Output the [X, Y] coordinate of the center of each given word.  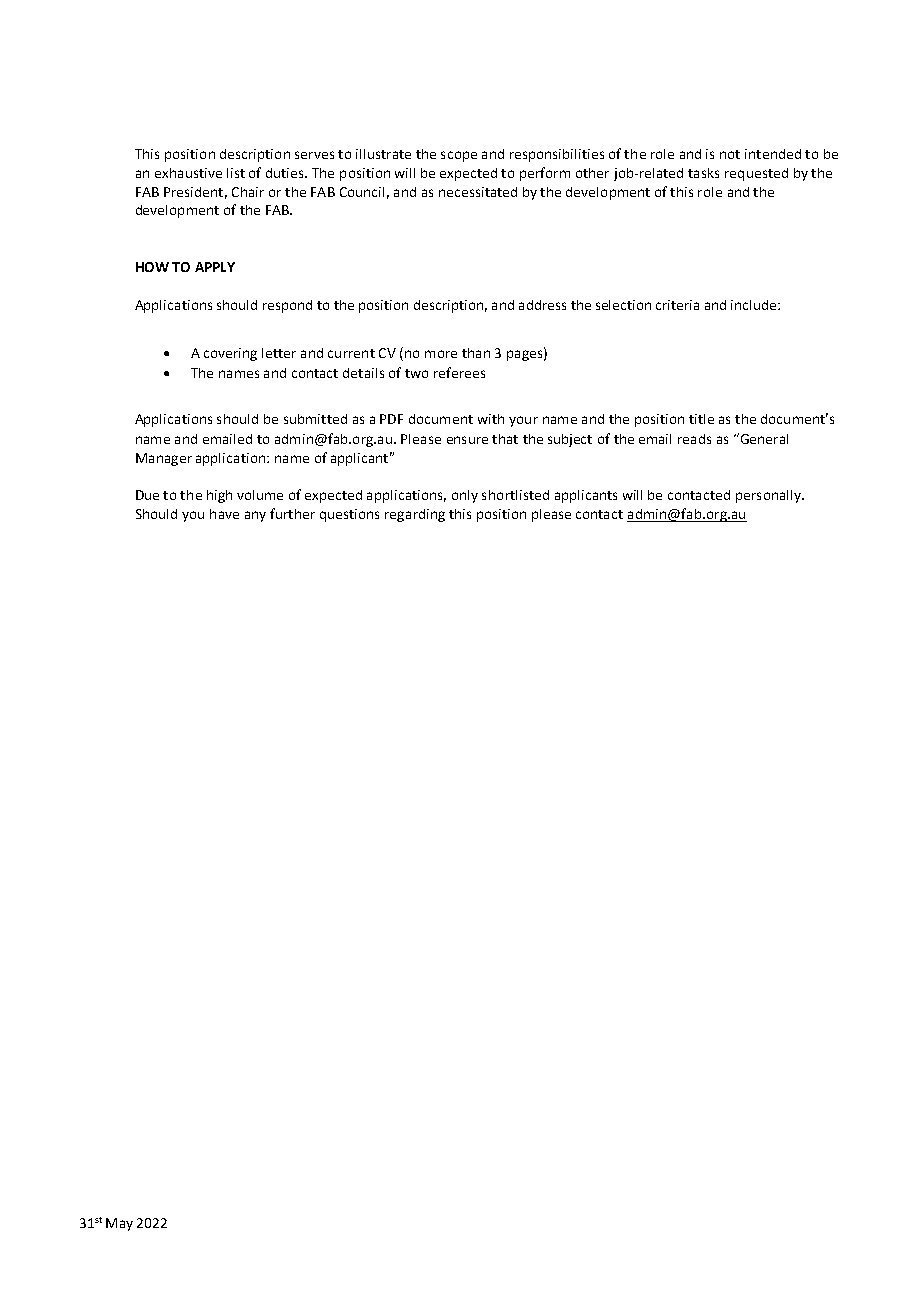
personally [769, 496]
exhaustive [188, 173]
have [224, 514]
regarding [415, 515]
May [119, 1224]
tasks [703, 173]
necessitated [478, 192]
